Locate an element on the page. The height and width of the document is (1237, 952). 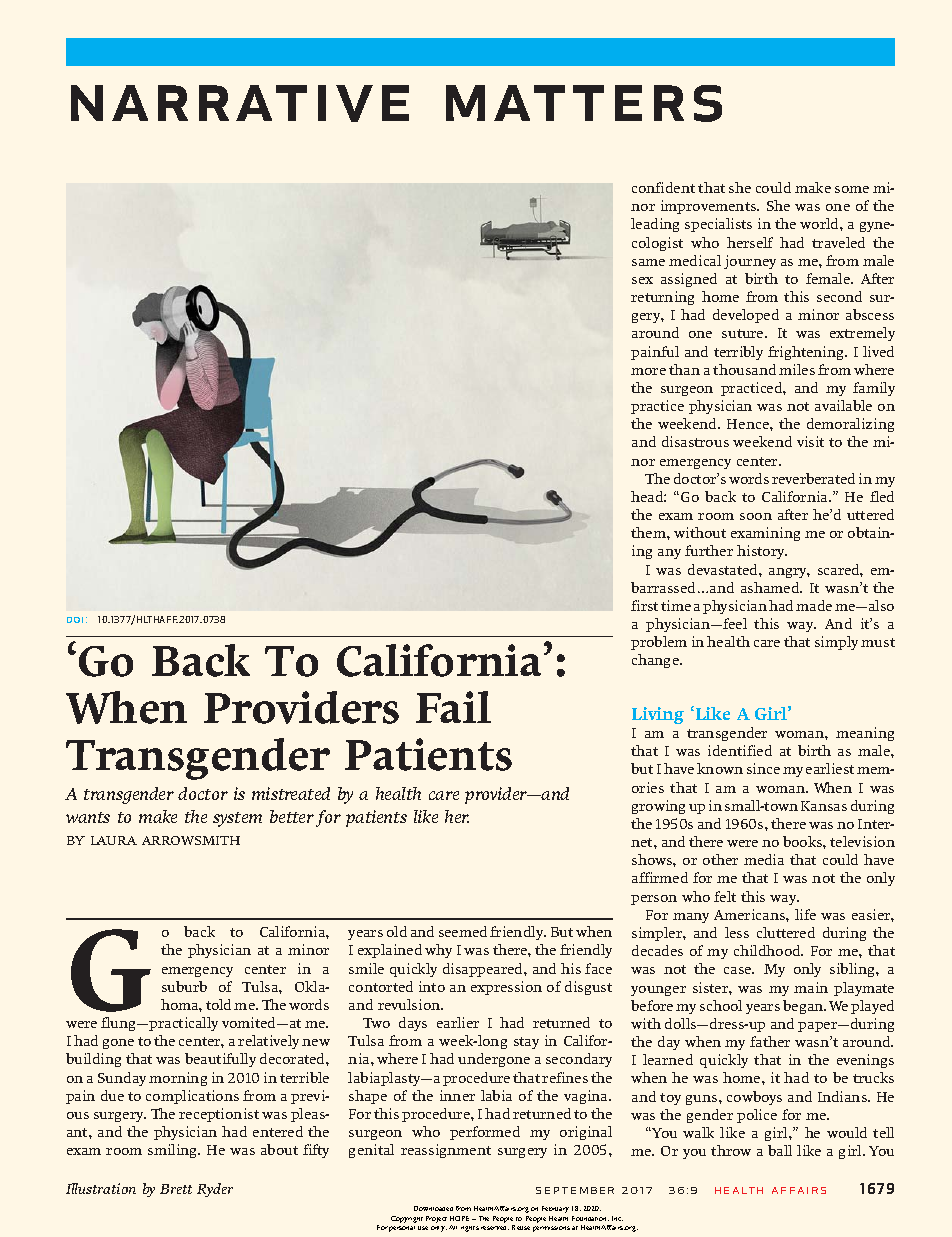
Matters is located at coordinates (584, 103).
